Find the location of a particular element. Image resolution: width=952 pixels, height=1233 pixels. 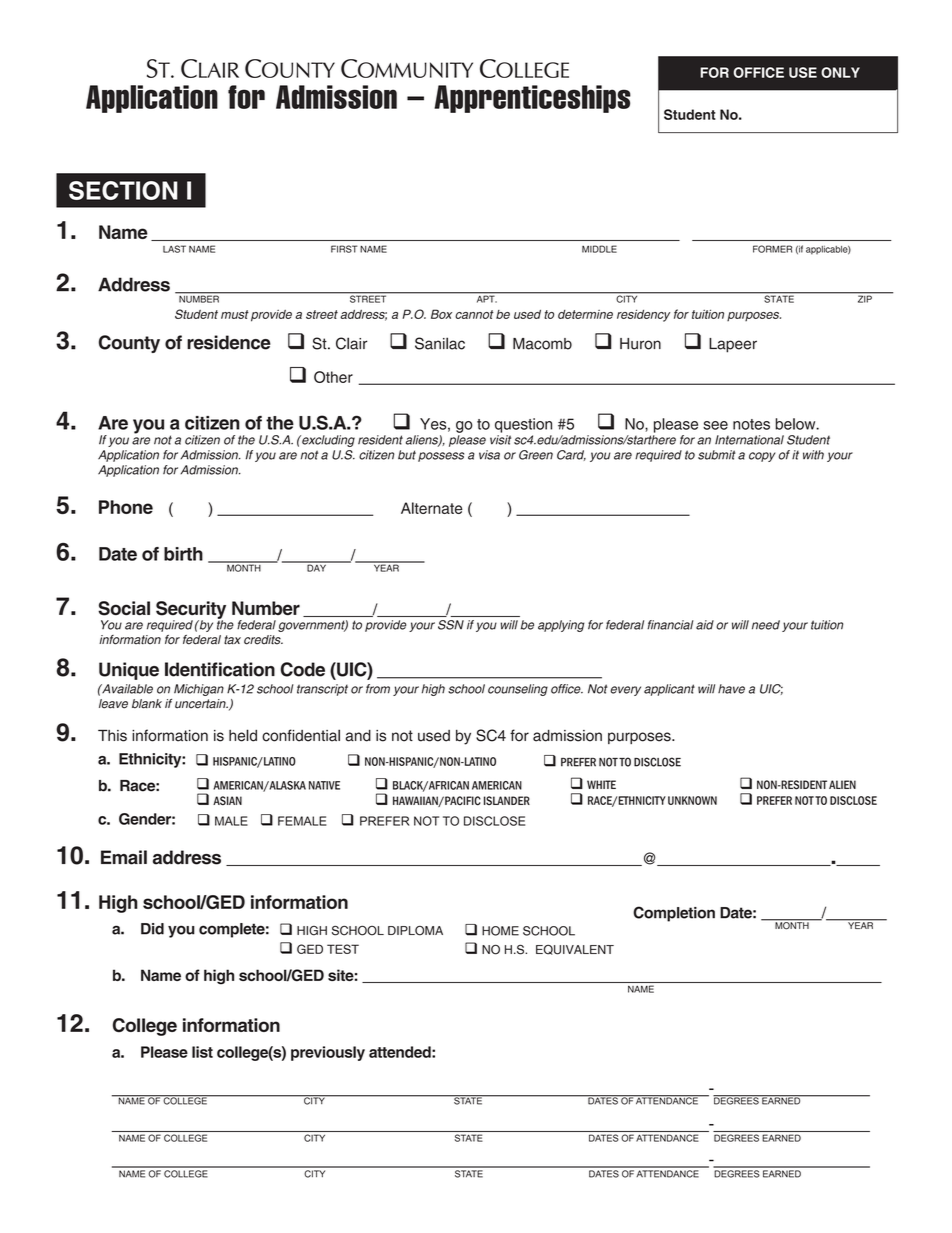

Completion is located at coordinates (674, 914).
